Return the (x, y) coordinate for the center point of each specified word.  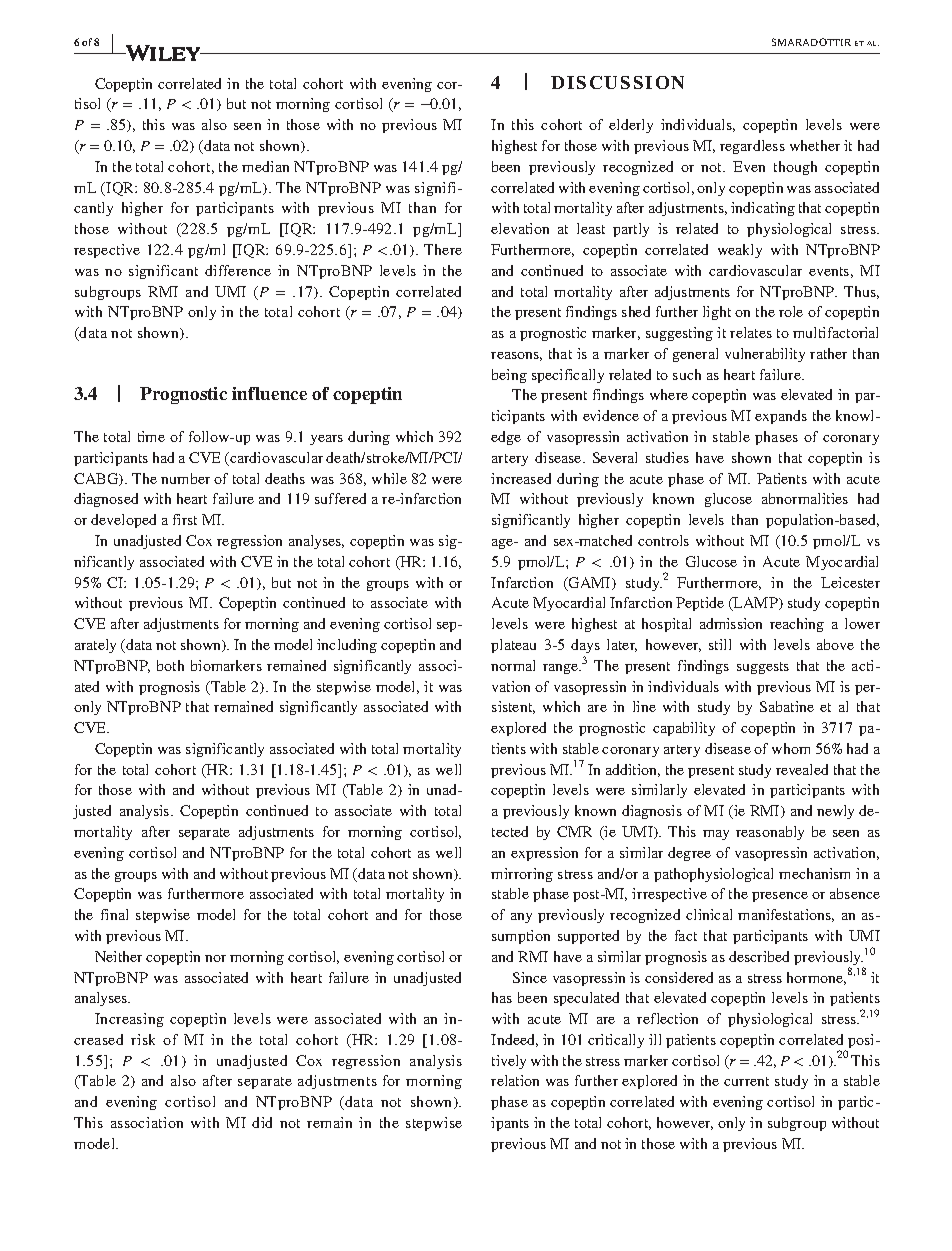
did (262, 1122)
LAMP (755, 604)
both (170, 665)
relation (515, 1080)
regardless (752, 147)
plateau (513, 646)
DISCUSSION (617, 82)
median (265, 166)
